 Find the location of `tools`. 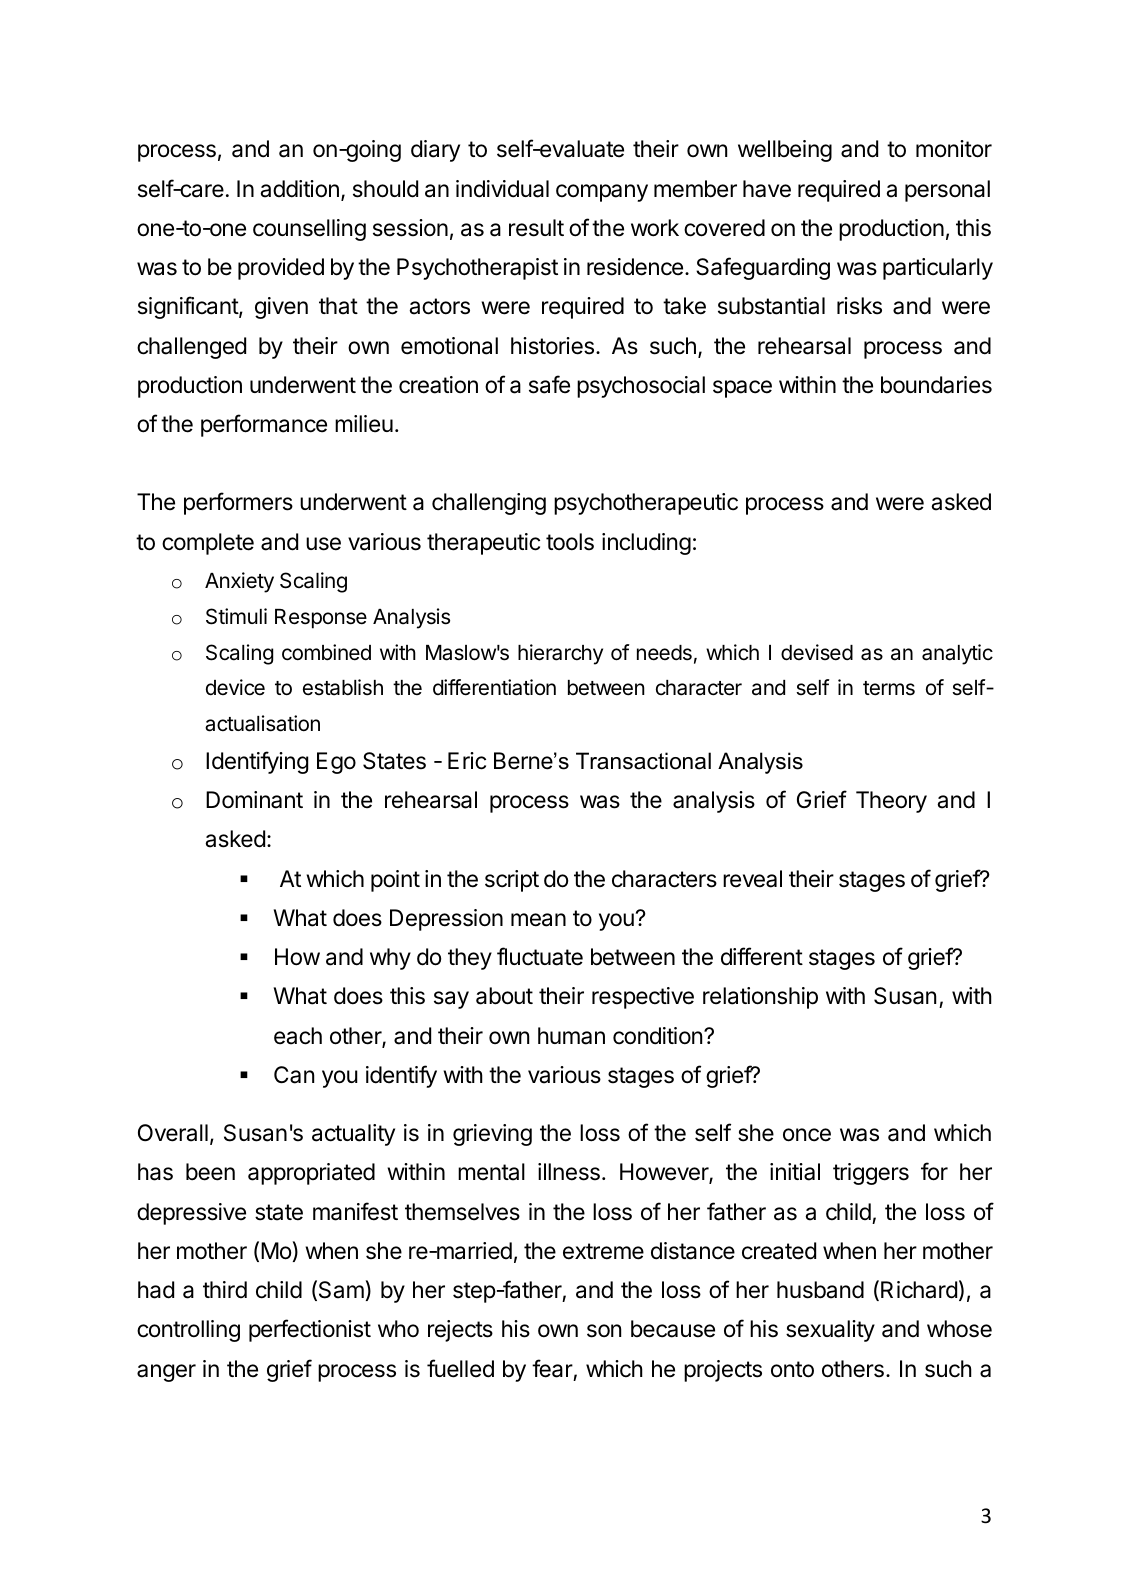

tools is located at coordinates (570, 542).
